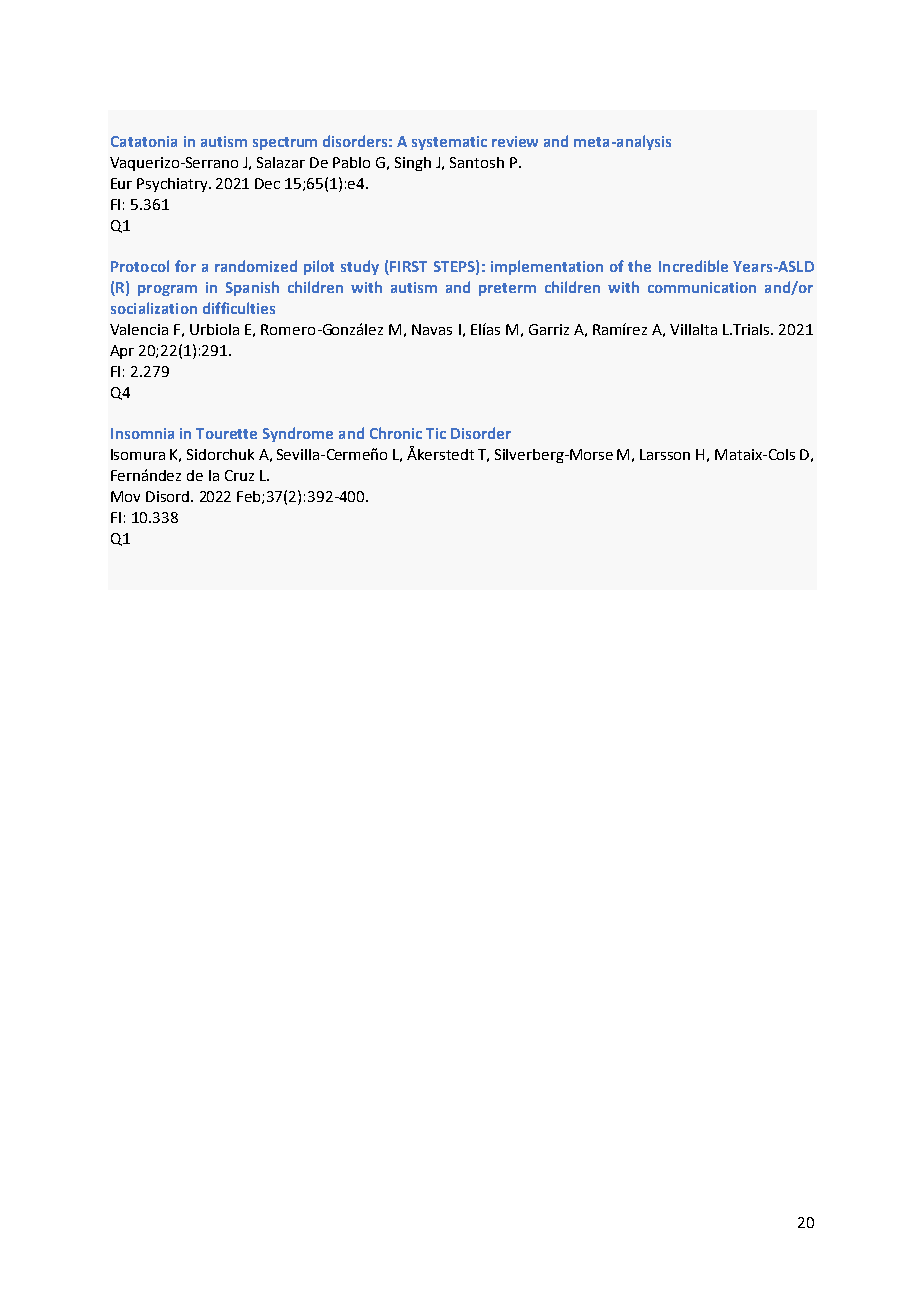 The width and height of the screenshot is (924, 1308). What do you see at coordinates (702, 287) in the screenshot?
I see `communication` at bounding box center [702, 287].
